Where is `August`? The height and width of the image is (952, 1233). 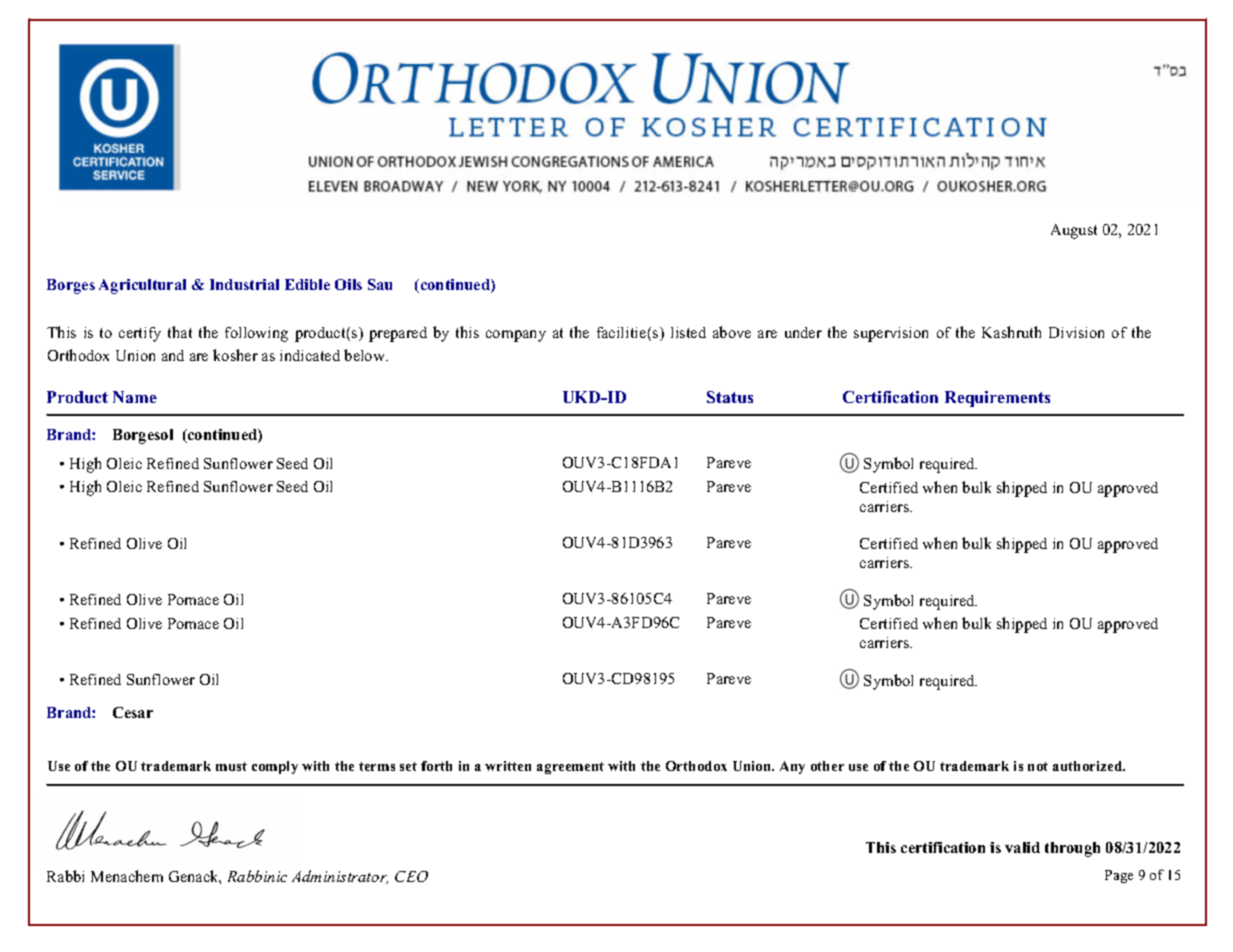 August is located at coordinates (1074, 231).
